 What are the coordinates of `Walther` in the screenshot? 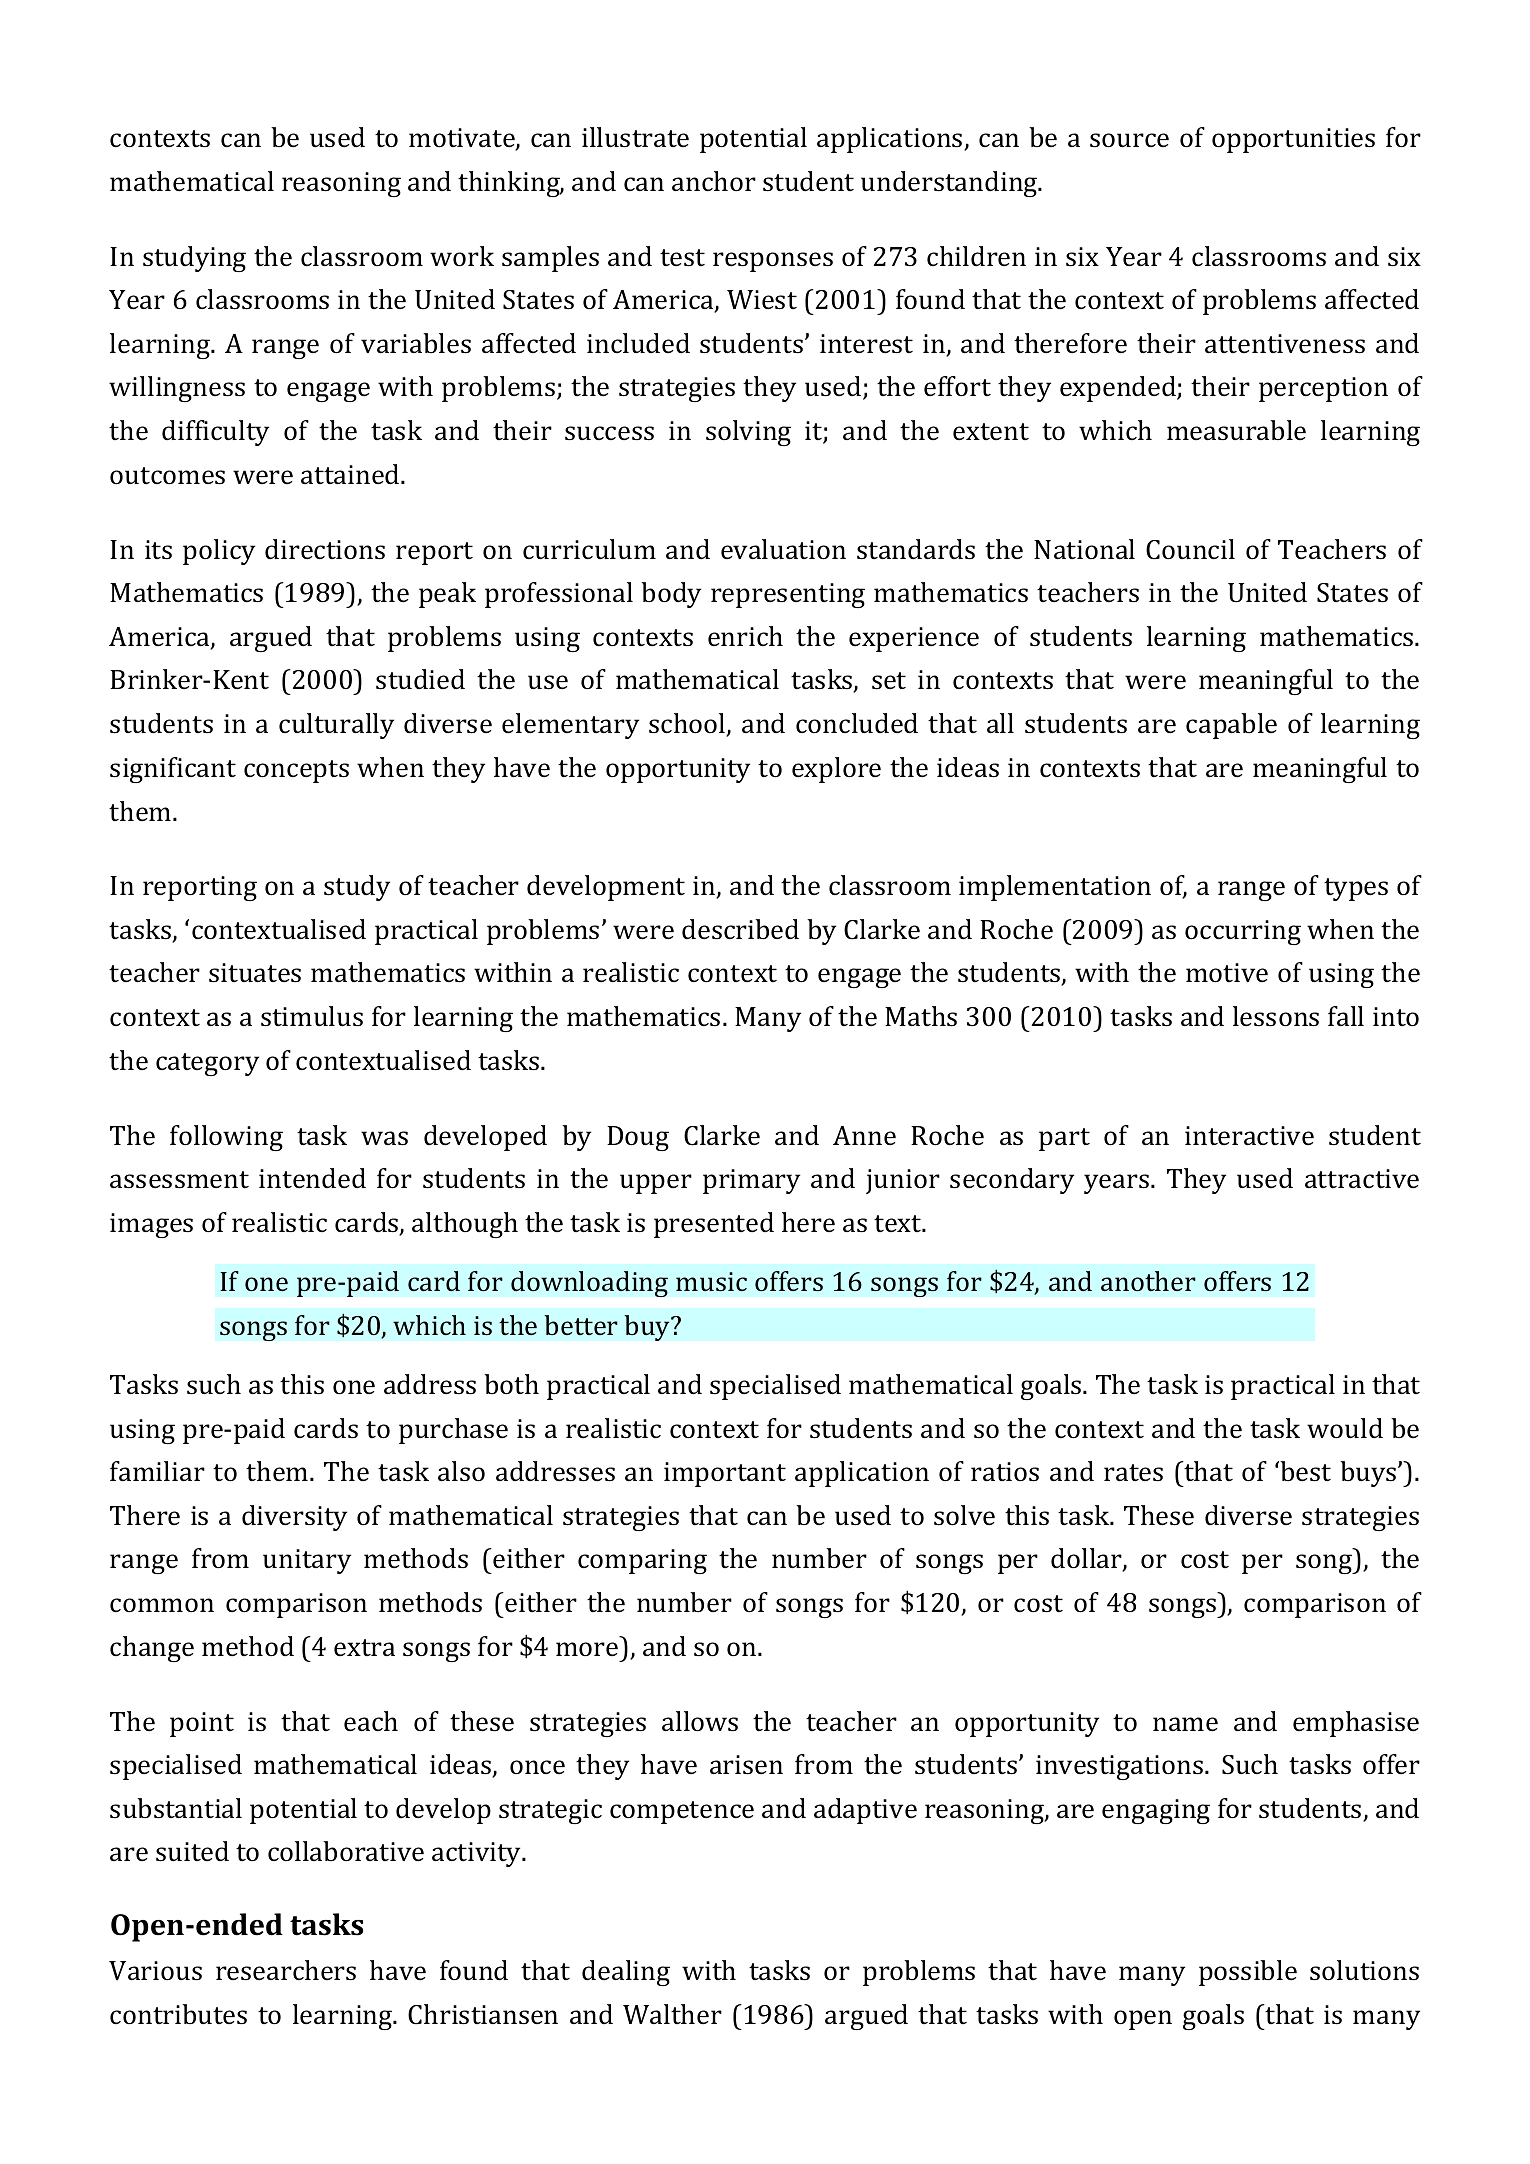 It's located at (672, 2014).
